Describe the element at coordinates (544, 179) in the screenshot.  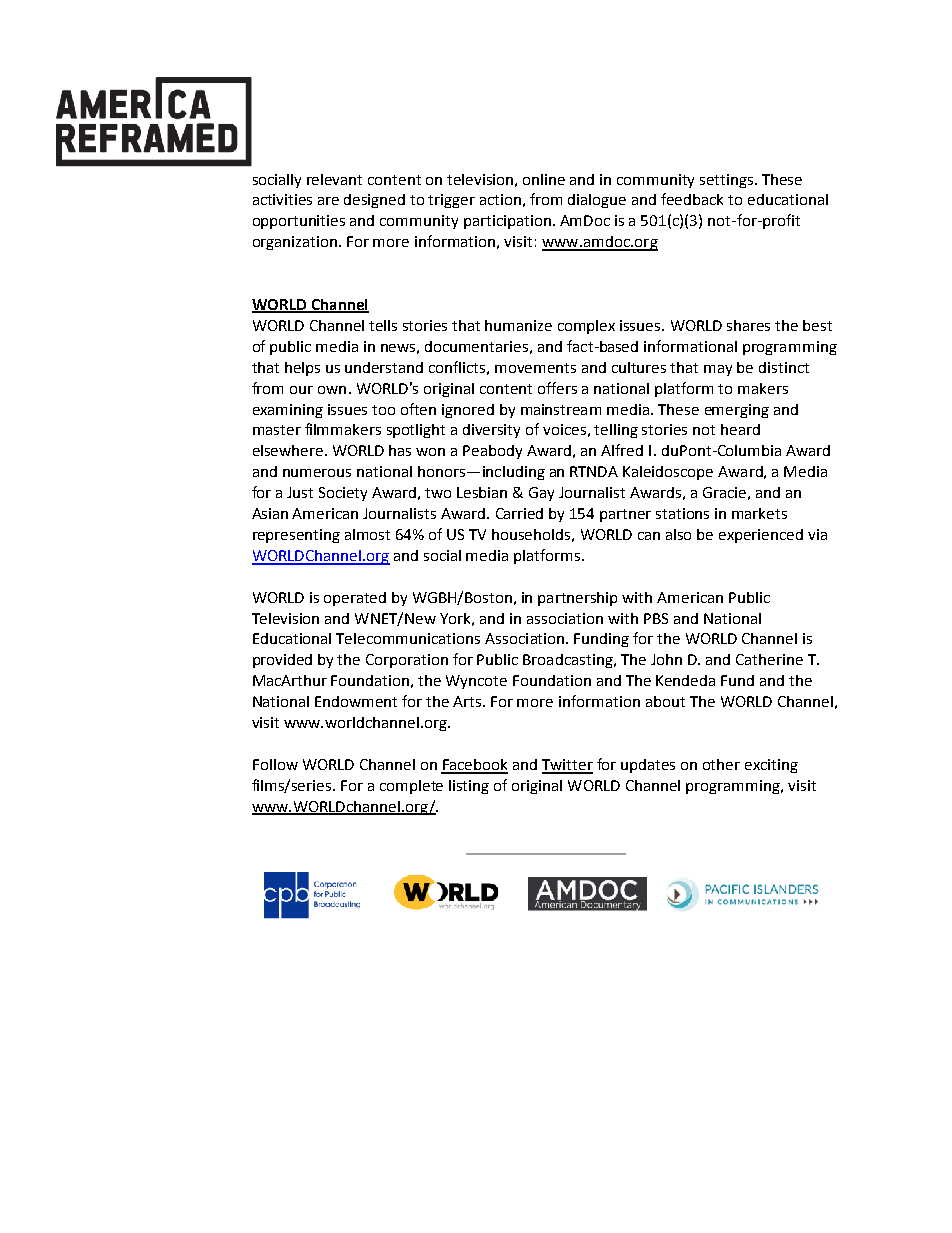
I see `online` at that location.
